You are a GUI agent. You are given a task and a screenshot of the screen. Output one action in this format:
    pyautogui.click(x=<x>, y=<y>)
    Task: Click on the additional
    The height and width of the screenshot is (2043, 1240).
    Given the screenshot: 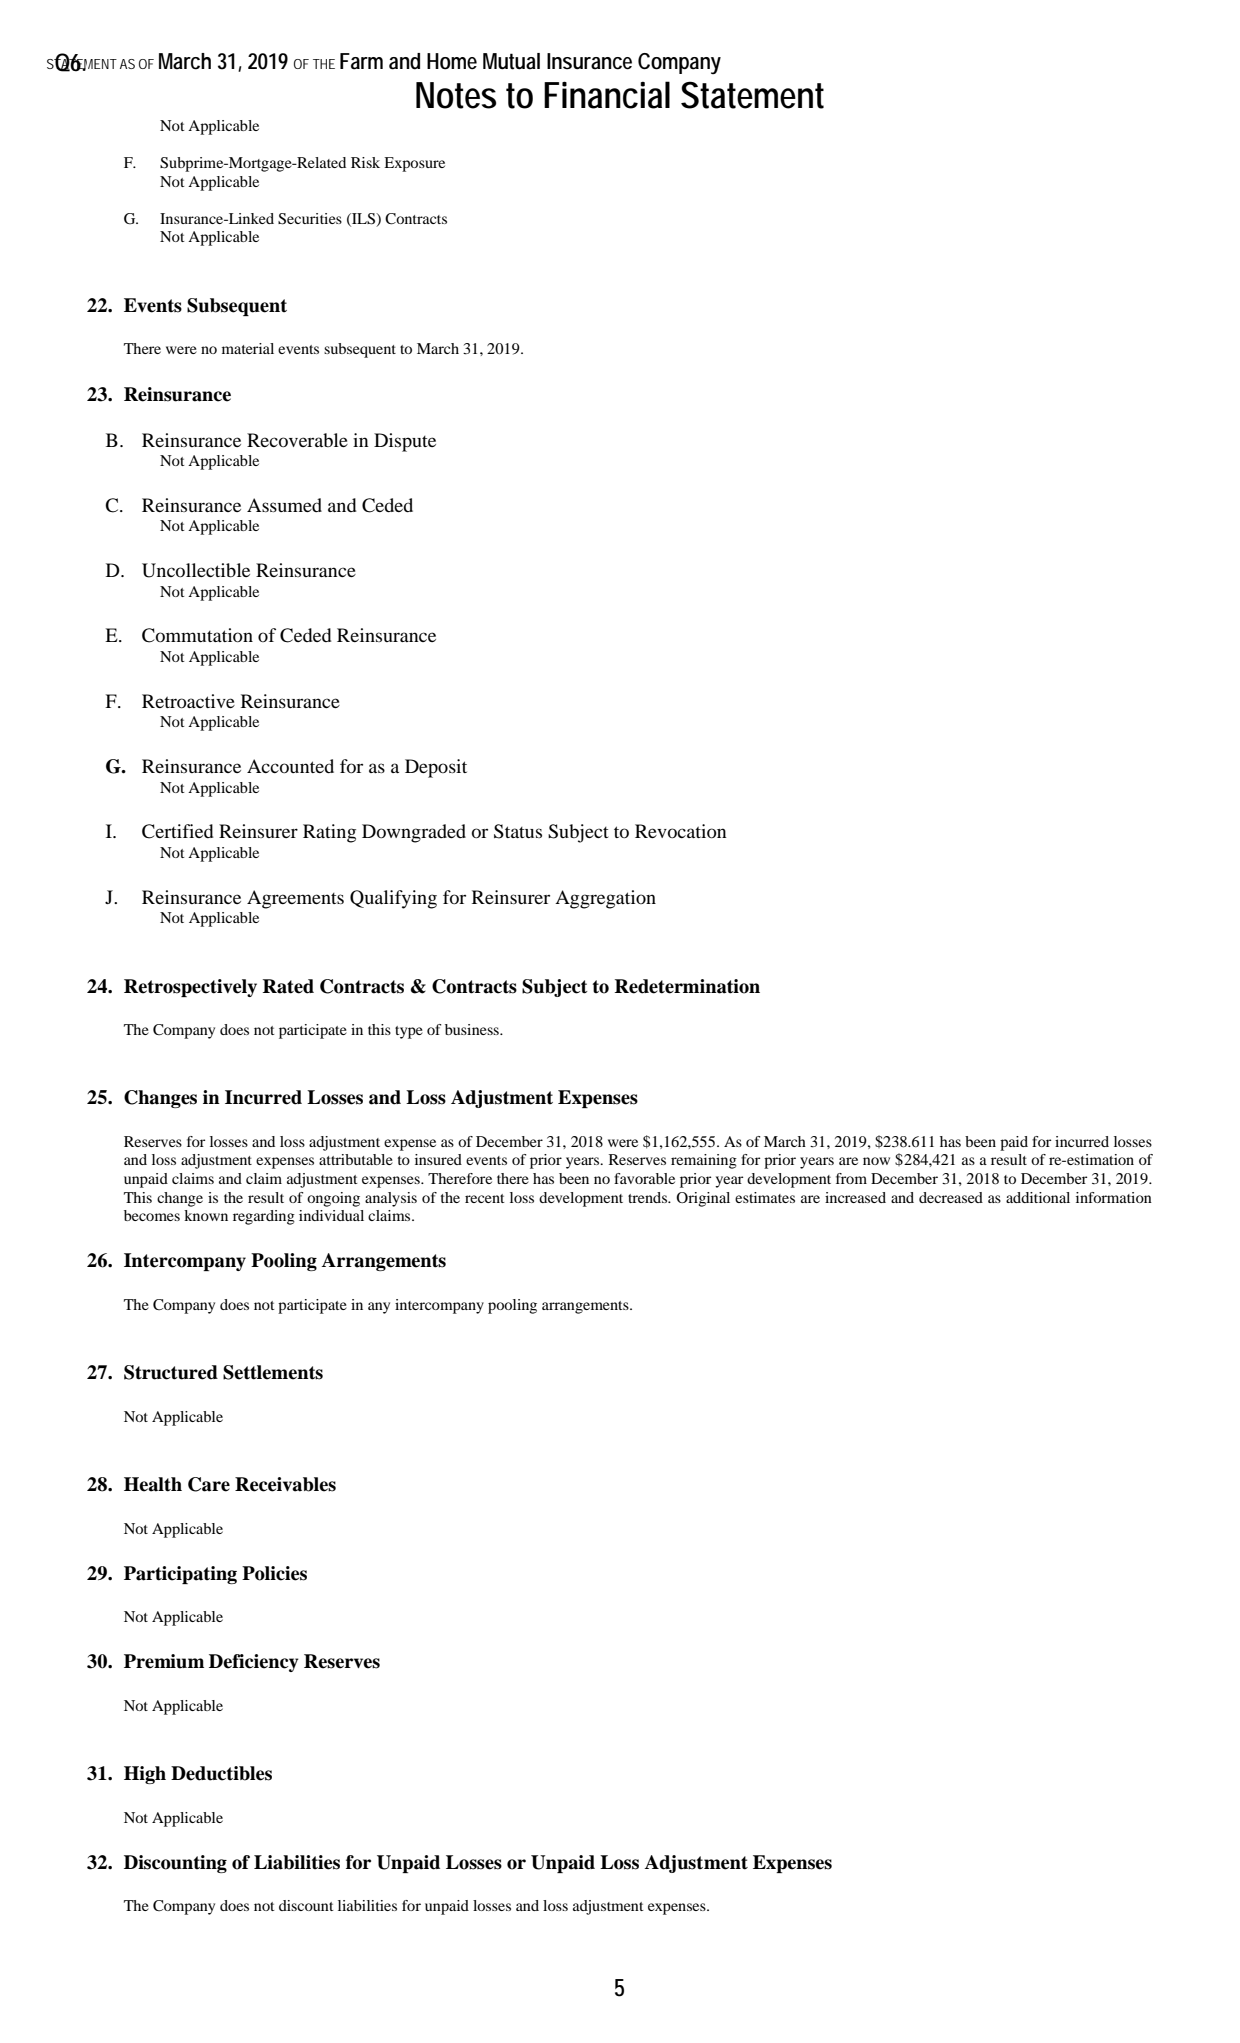 What is the action you would take?
    pyautogui.click(x=1038, y=1197)
